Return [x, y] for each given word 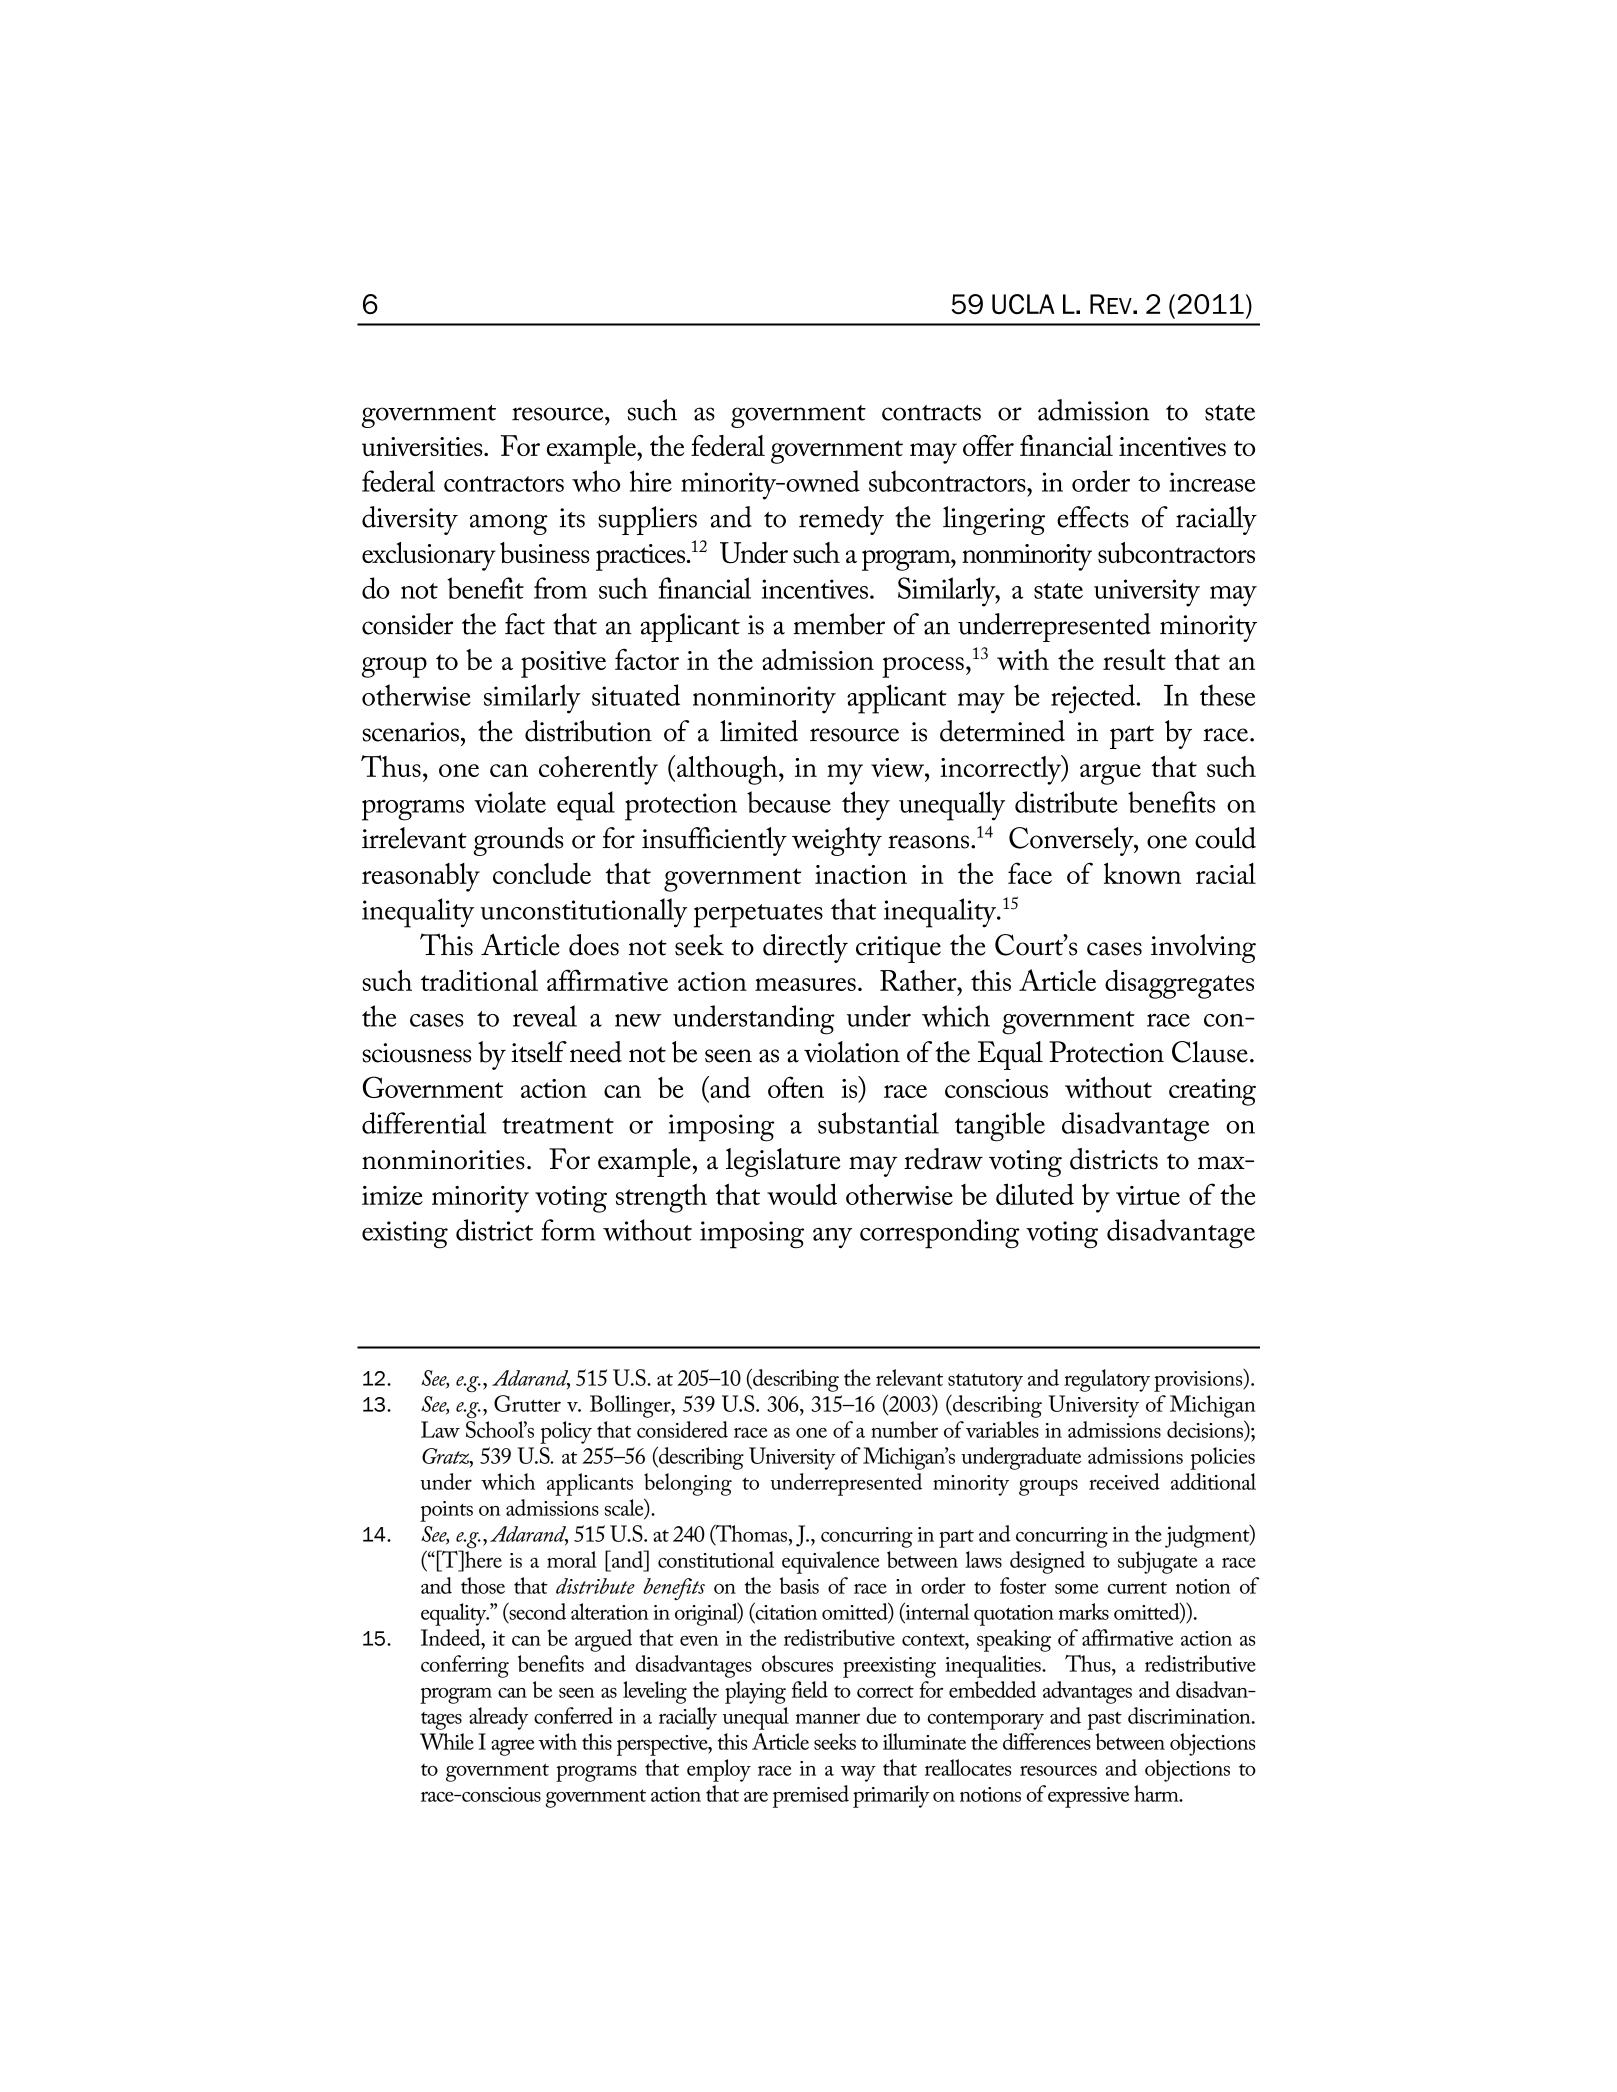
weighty [837, 841]
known [1142, 873]
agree [513, 1747]
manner [828, 1718]
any [832, 1238]
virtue [1148, 1195]
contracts [931, 413]
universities [423, 446]
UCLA [1023, 304]
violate [510, 802]
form [568, 1230]
